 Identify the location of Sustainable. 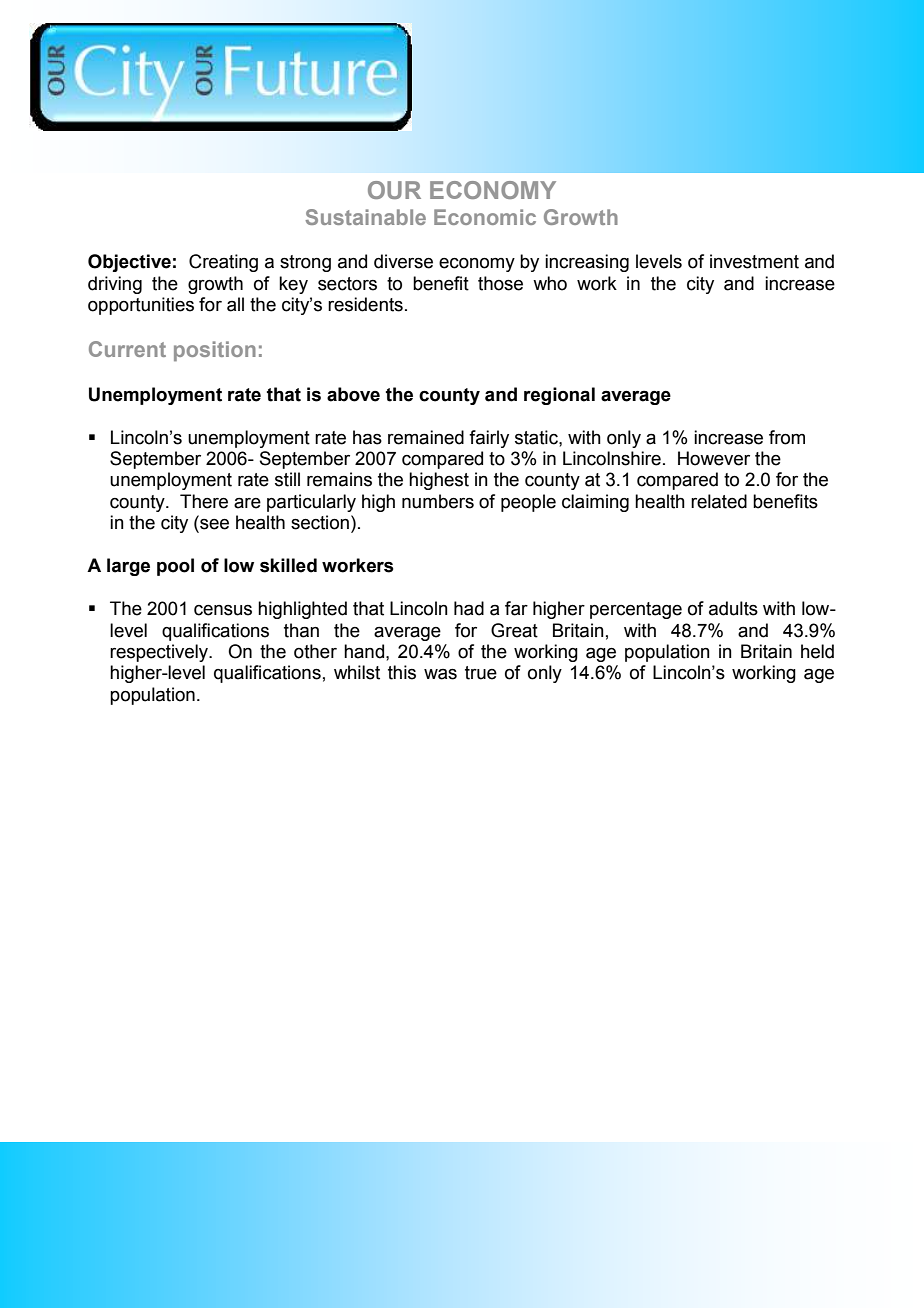
(365, 217).
